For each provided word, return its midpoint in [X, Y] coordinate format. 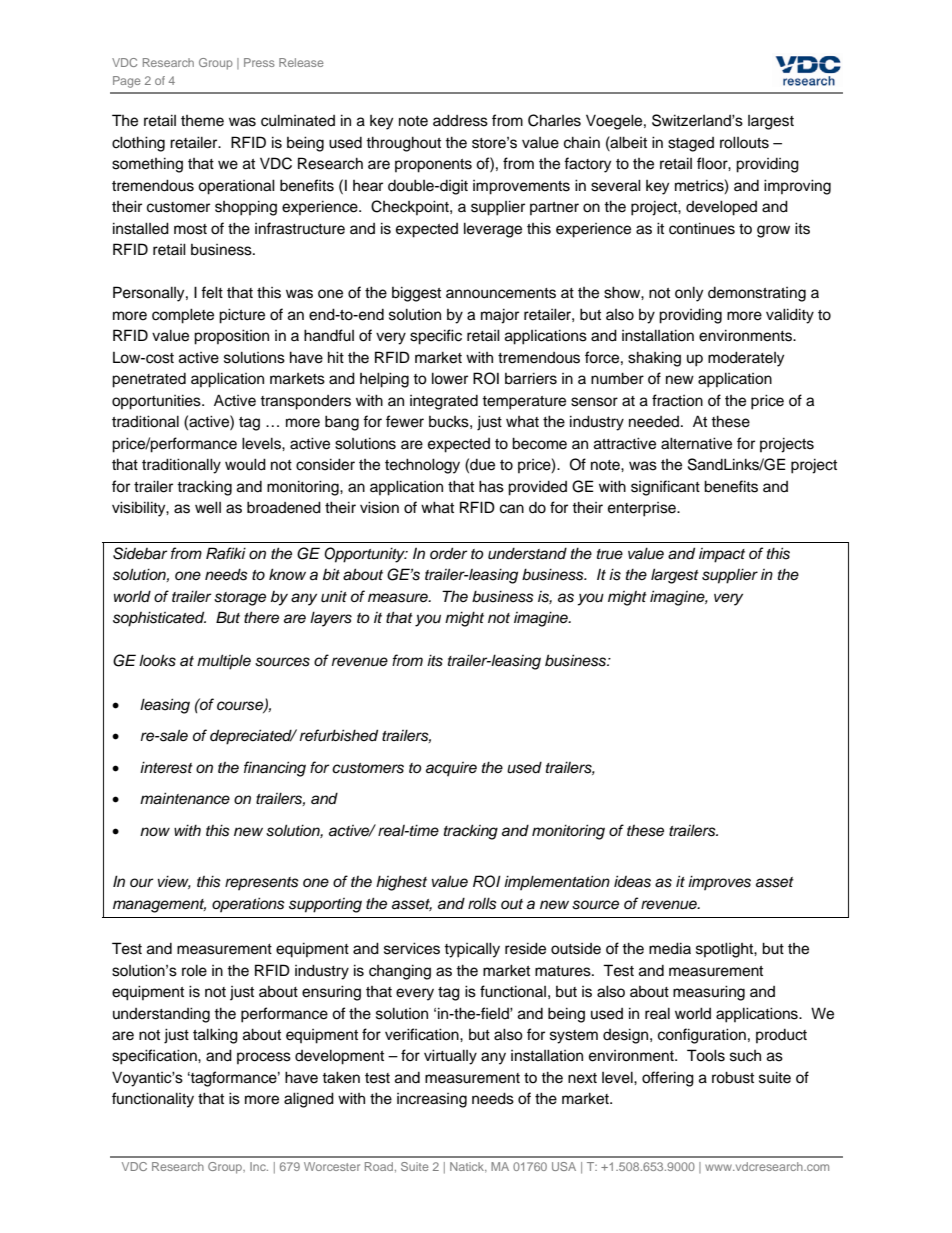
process [264, 1058]
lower [450, 378]
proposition [231, 337]
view [174, 882]
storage [240, 599]
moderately [746, 359]
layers [331, 619]
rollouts [744, 142]
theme [202, 121]
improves [719, 882]
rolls [482, 903]
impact [722, 555]
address [460, 120]
